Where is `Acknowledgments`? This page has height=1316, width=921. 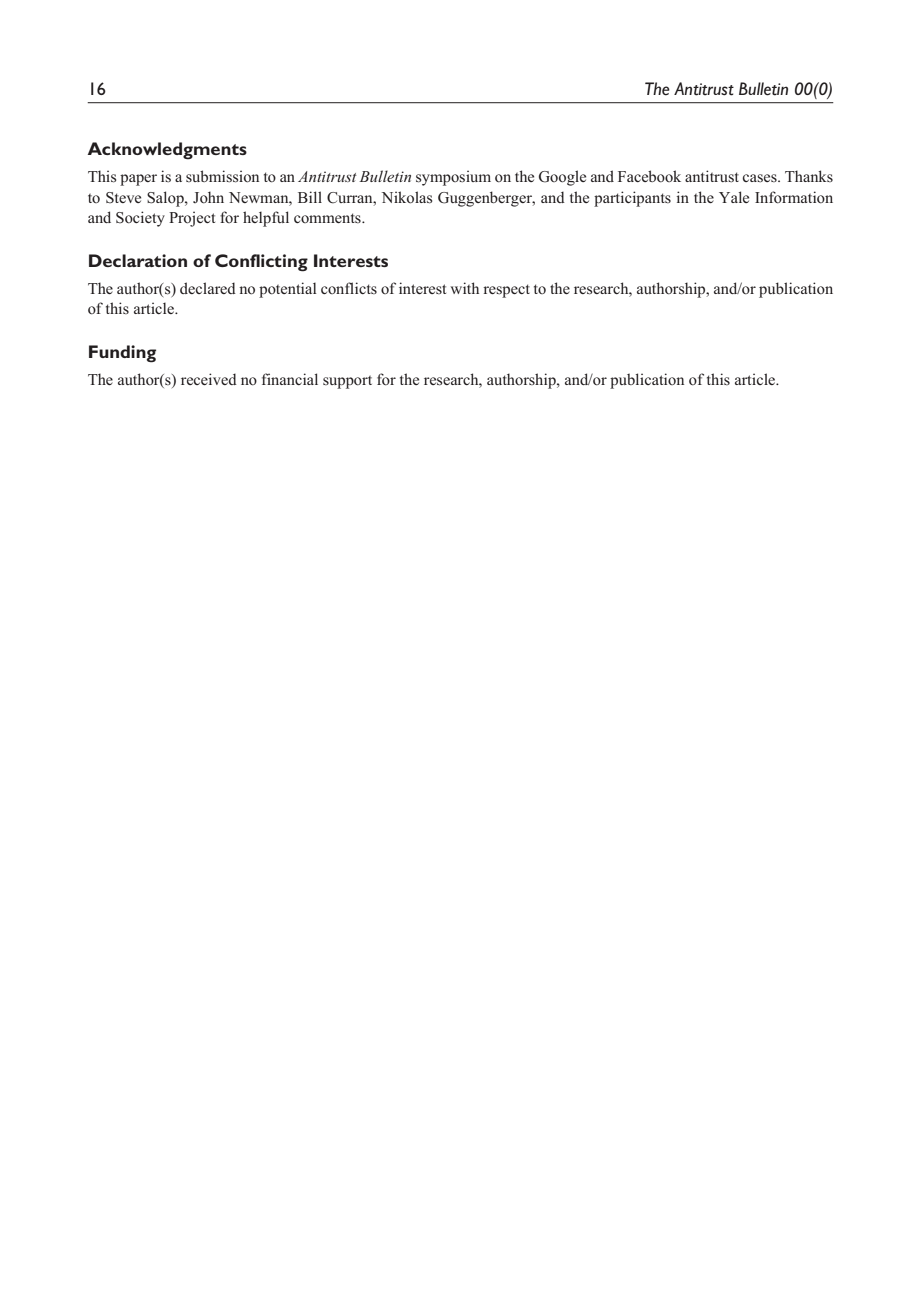
Acknowledgments is located at coordinates (167, 151).
